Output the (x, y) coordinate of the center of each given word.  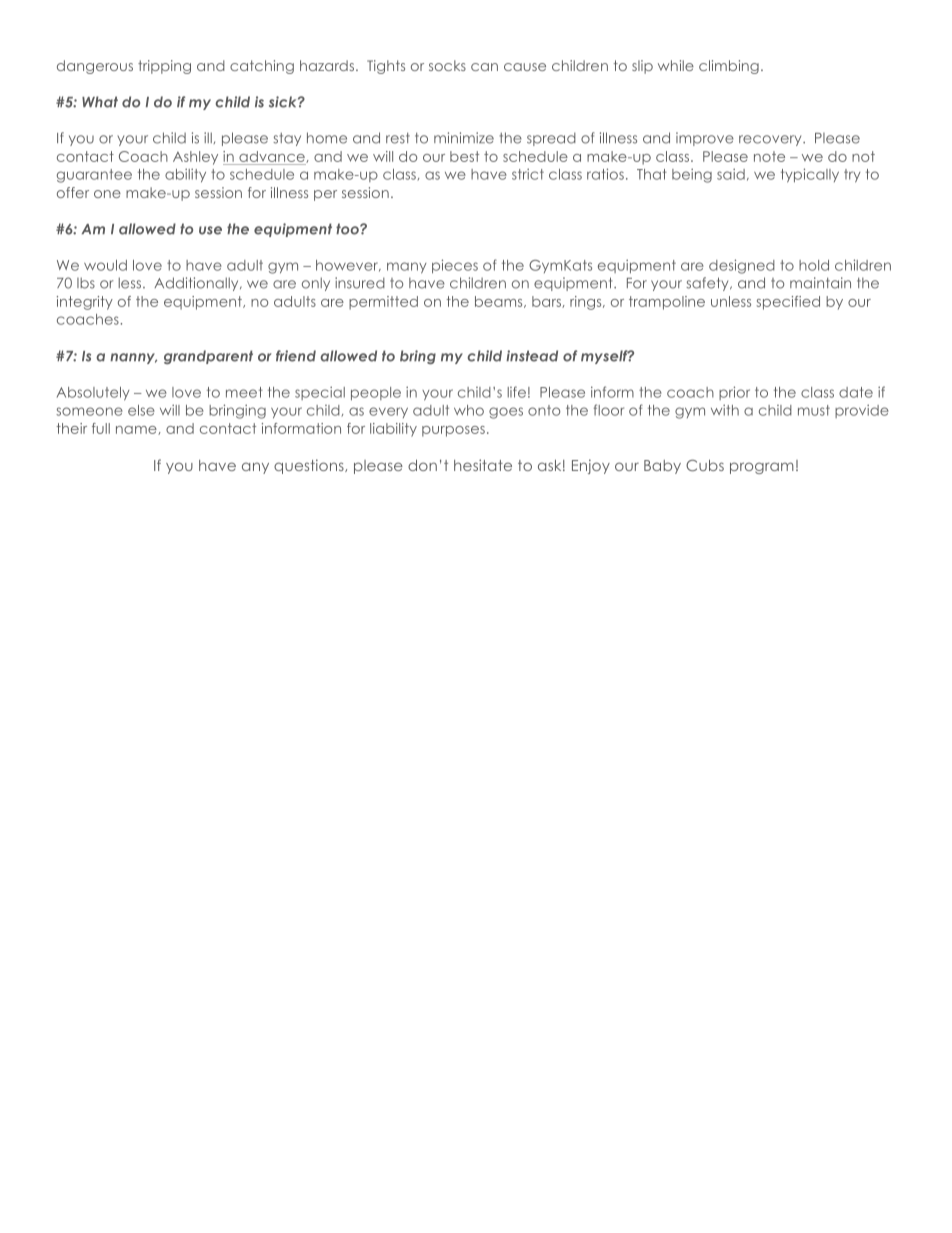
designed (742, 266)
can (484, 67)
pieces (455, 266)
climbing (729, 67)
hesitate (483, 465)
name (137, 430)
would (105, 265)
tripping (164, 67)
